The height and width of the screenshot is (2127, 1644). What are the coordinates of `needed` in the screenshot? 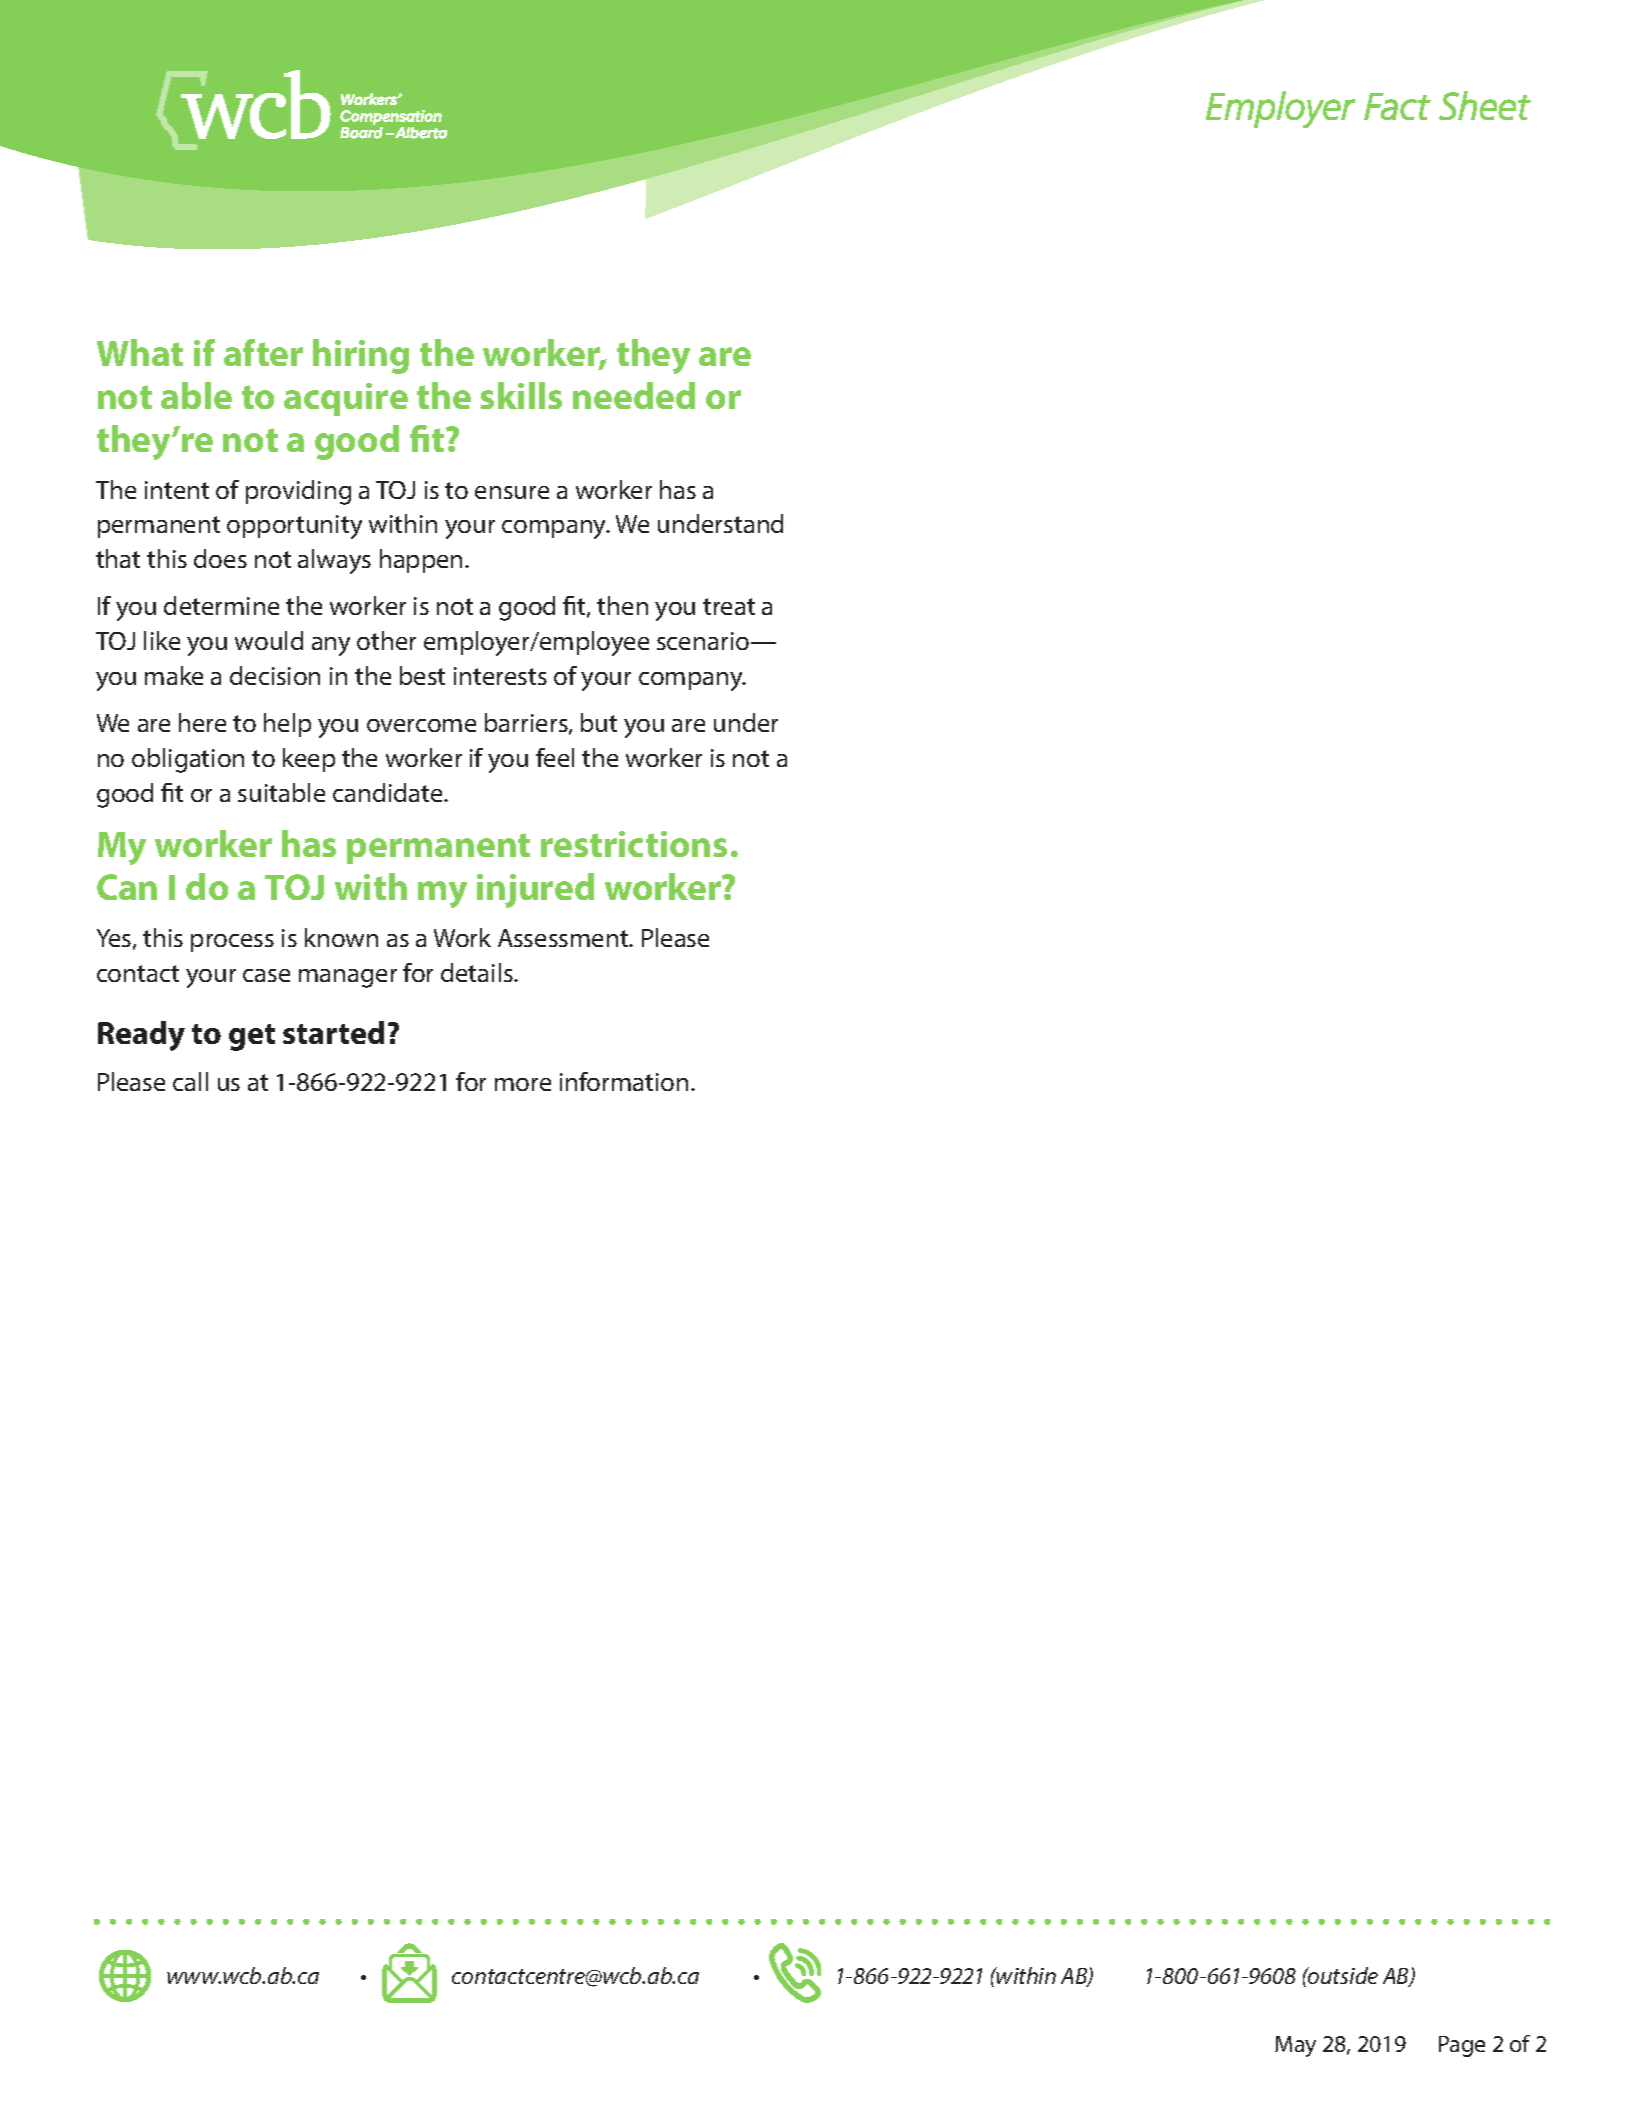 It's located at (634, 395).
